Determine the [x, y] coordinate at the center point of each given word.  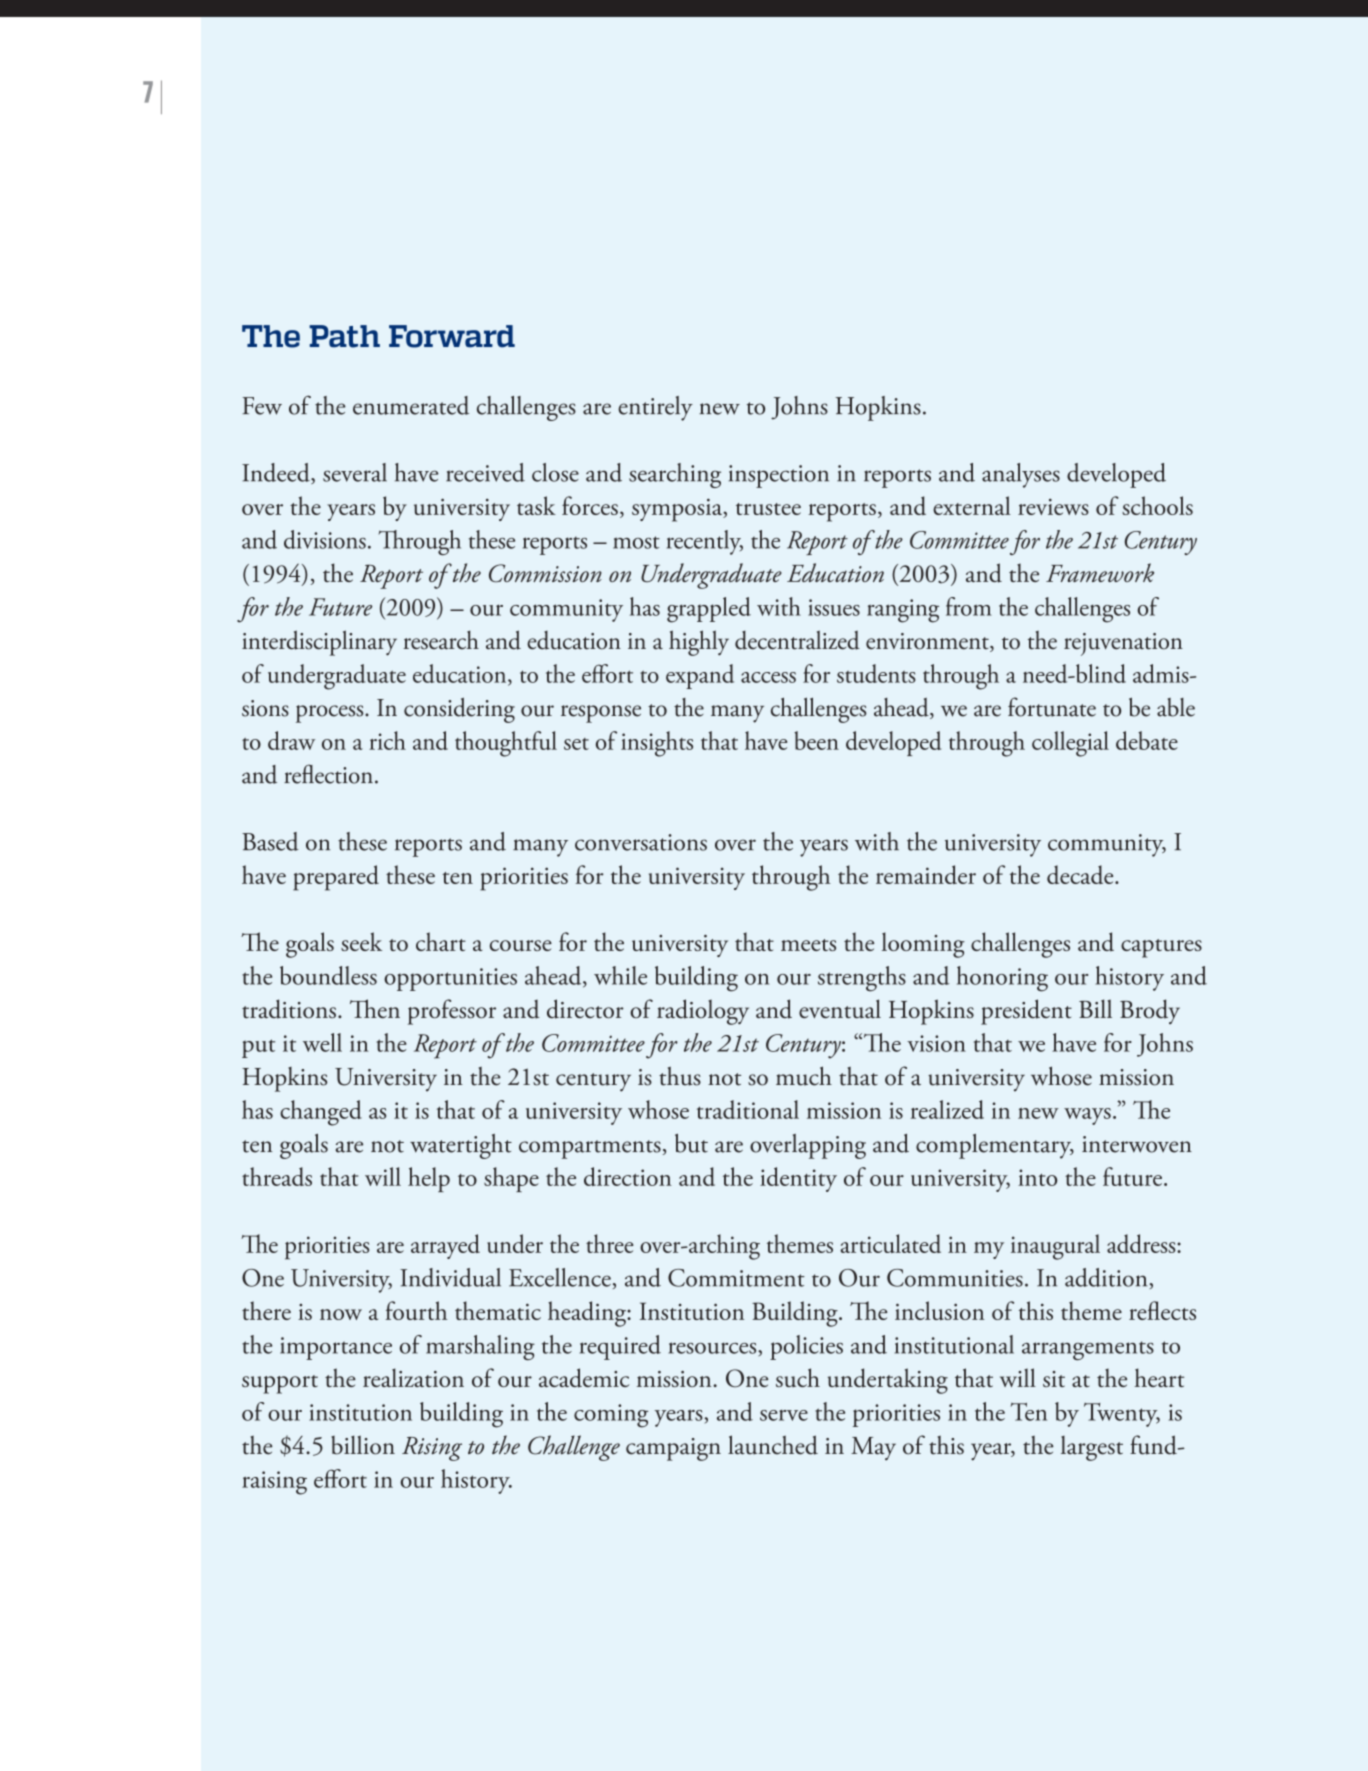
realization [413, 1377]
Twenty [1122, 1415]
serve [784, 1415]
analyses [1021, 475]
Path [344, 336]
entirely [655, 408]
